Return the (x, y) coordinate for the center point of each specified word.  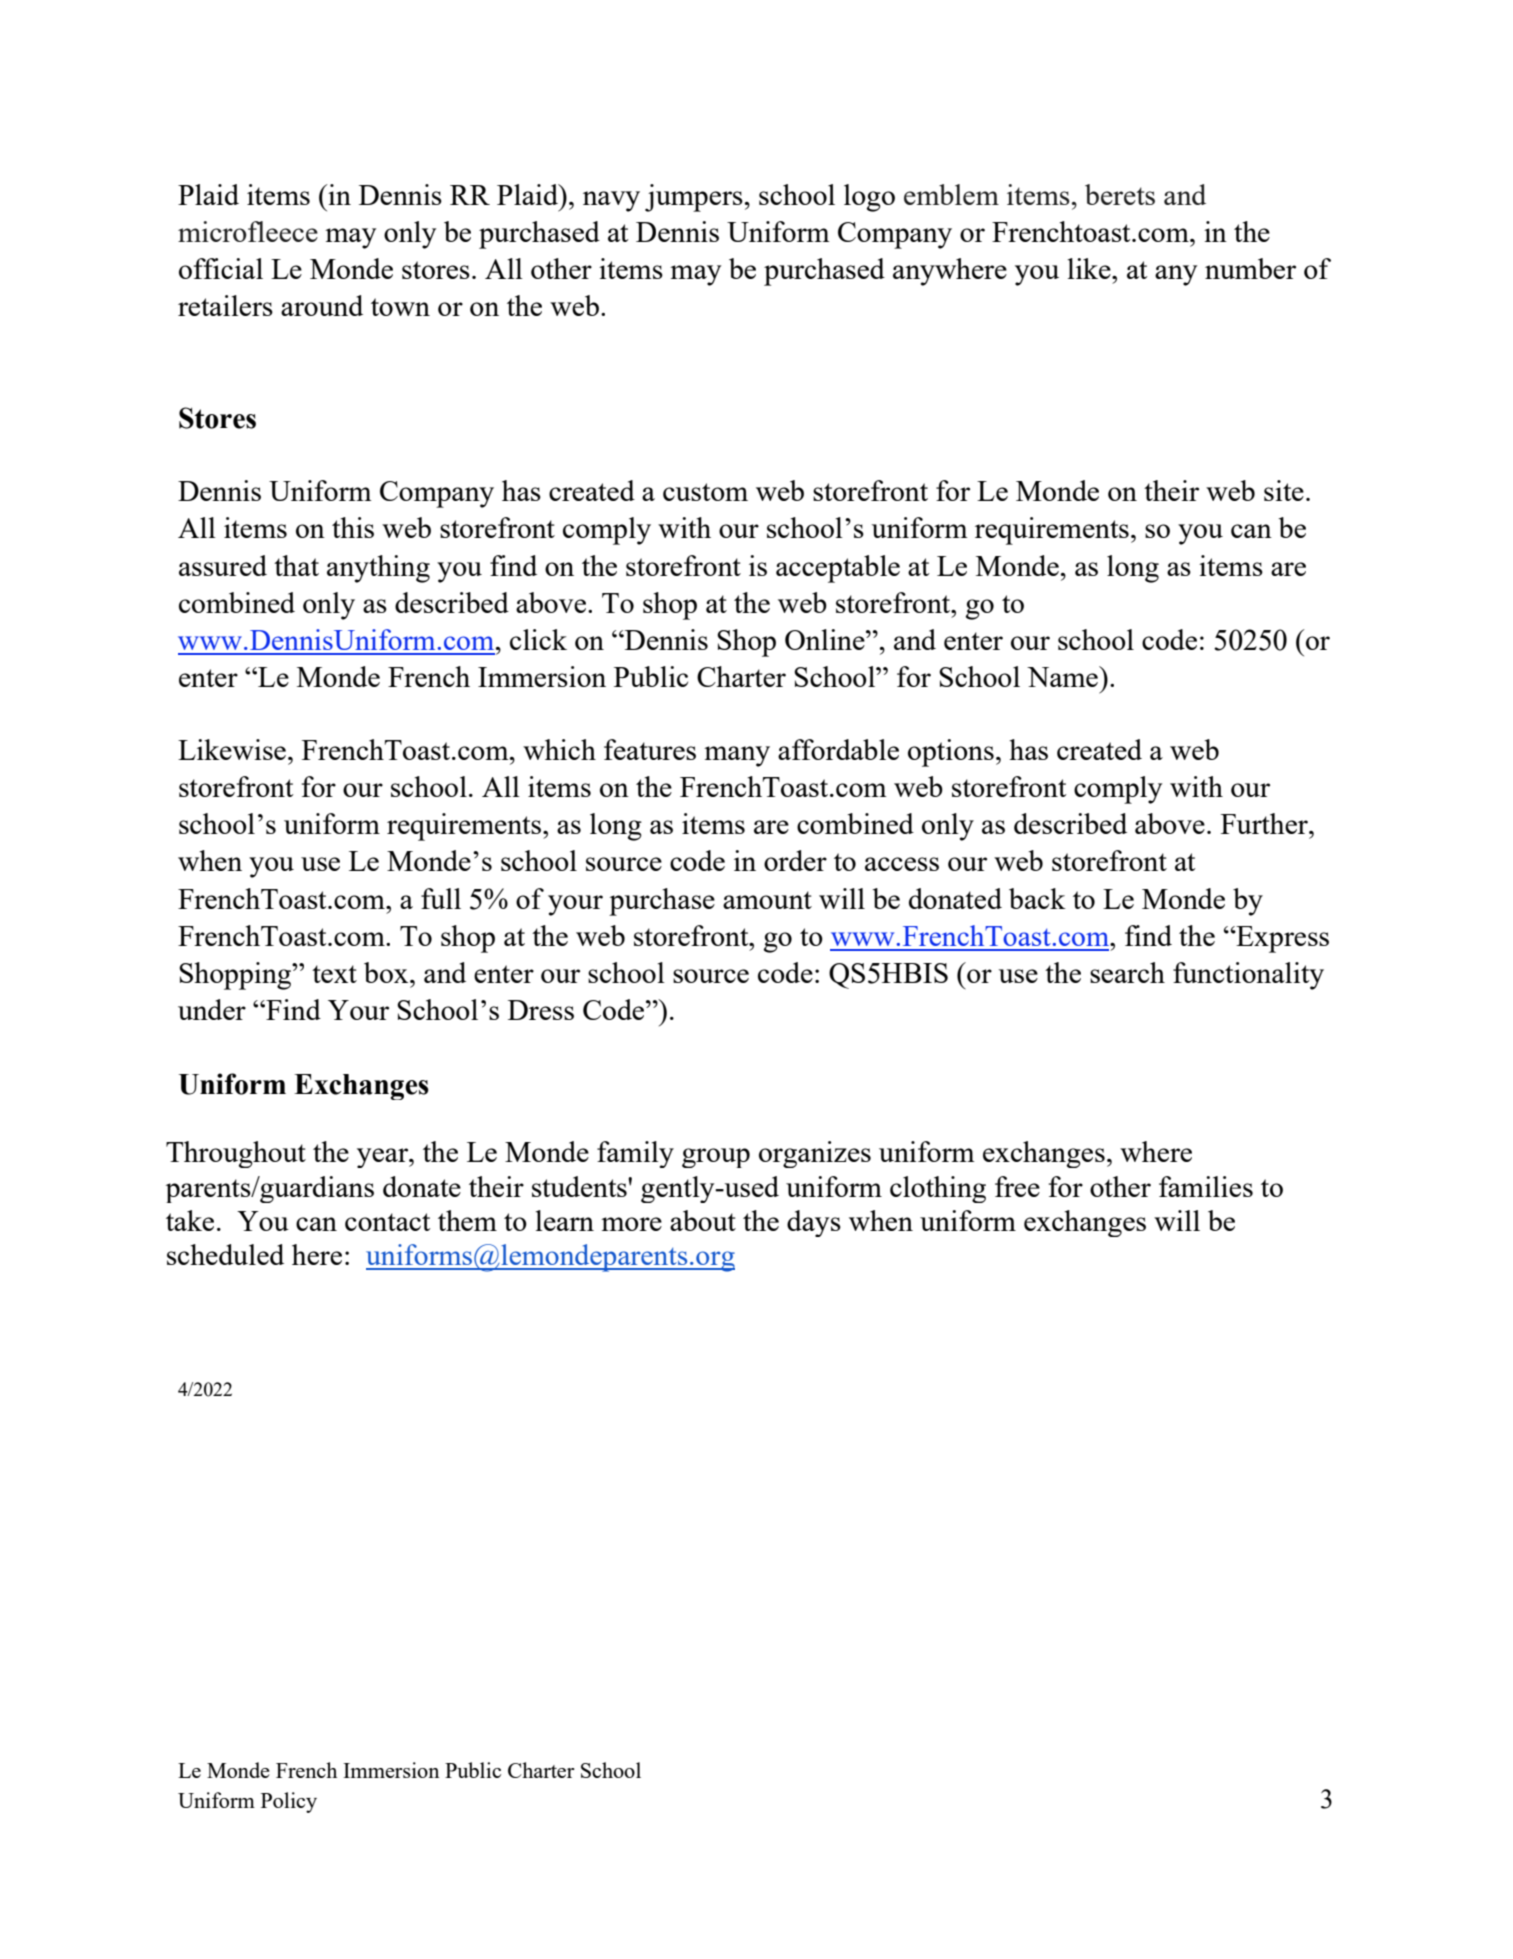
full (441, 898)
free (1017, 1186)
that (296, 565)
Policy (289, 1802)
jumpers (694, 198)
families (1206, 1186)
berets (1120, 194)
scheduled (225, 1254)
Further (1265, 823)
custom (705, 492)
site (1284, 490)
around (322, 305)
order (795, 860)
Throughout (236, 1154)
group (716, 1158)
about (703, 1220)
